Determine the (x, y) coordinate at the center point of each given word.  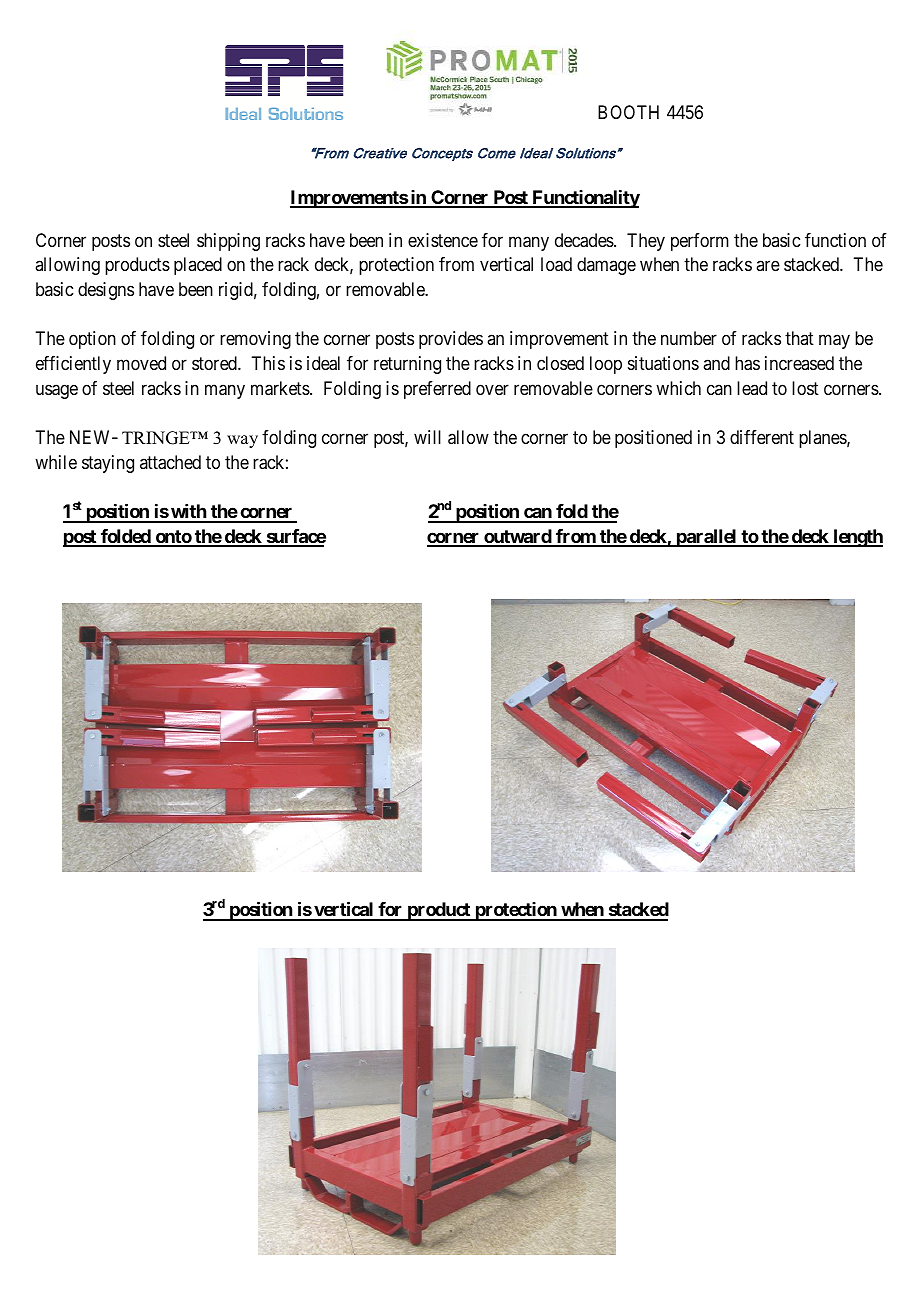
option (92, 340)
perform (700, 242)
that (799, 338)
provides (451, 340)
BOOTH (628, 112)
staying (108, 464)
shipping (228, 242)
